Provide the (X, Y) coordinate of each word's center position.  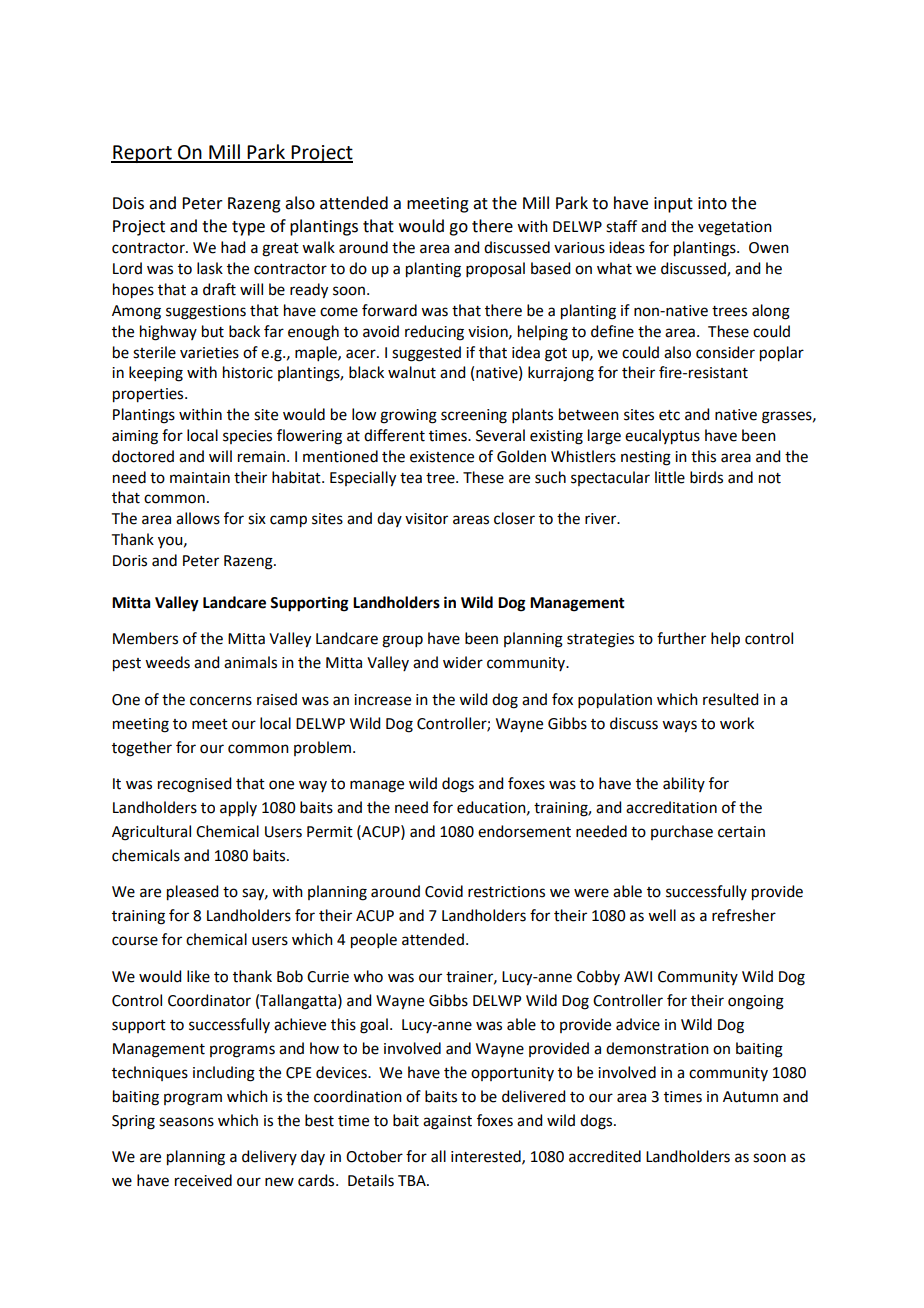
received (203, 1180)
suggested (426, 354)
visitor (426, 519)
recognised (194, 785)
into (712, 203)
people (374, 941)
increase (382, 700)
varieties (209, 353)
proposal (495, 269)
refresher (744, 915)
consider (725, 352)
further (681, 638)
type (248, 228)
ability (684, 784)
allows (198, 518)
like (198, 976)
